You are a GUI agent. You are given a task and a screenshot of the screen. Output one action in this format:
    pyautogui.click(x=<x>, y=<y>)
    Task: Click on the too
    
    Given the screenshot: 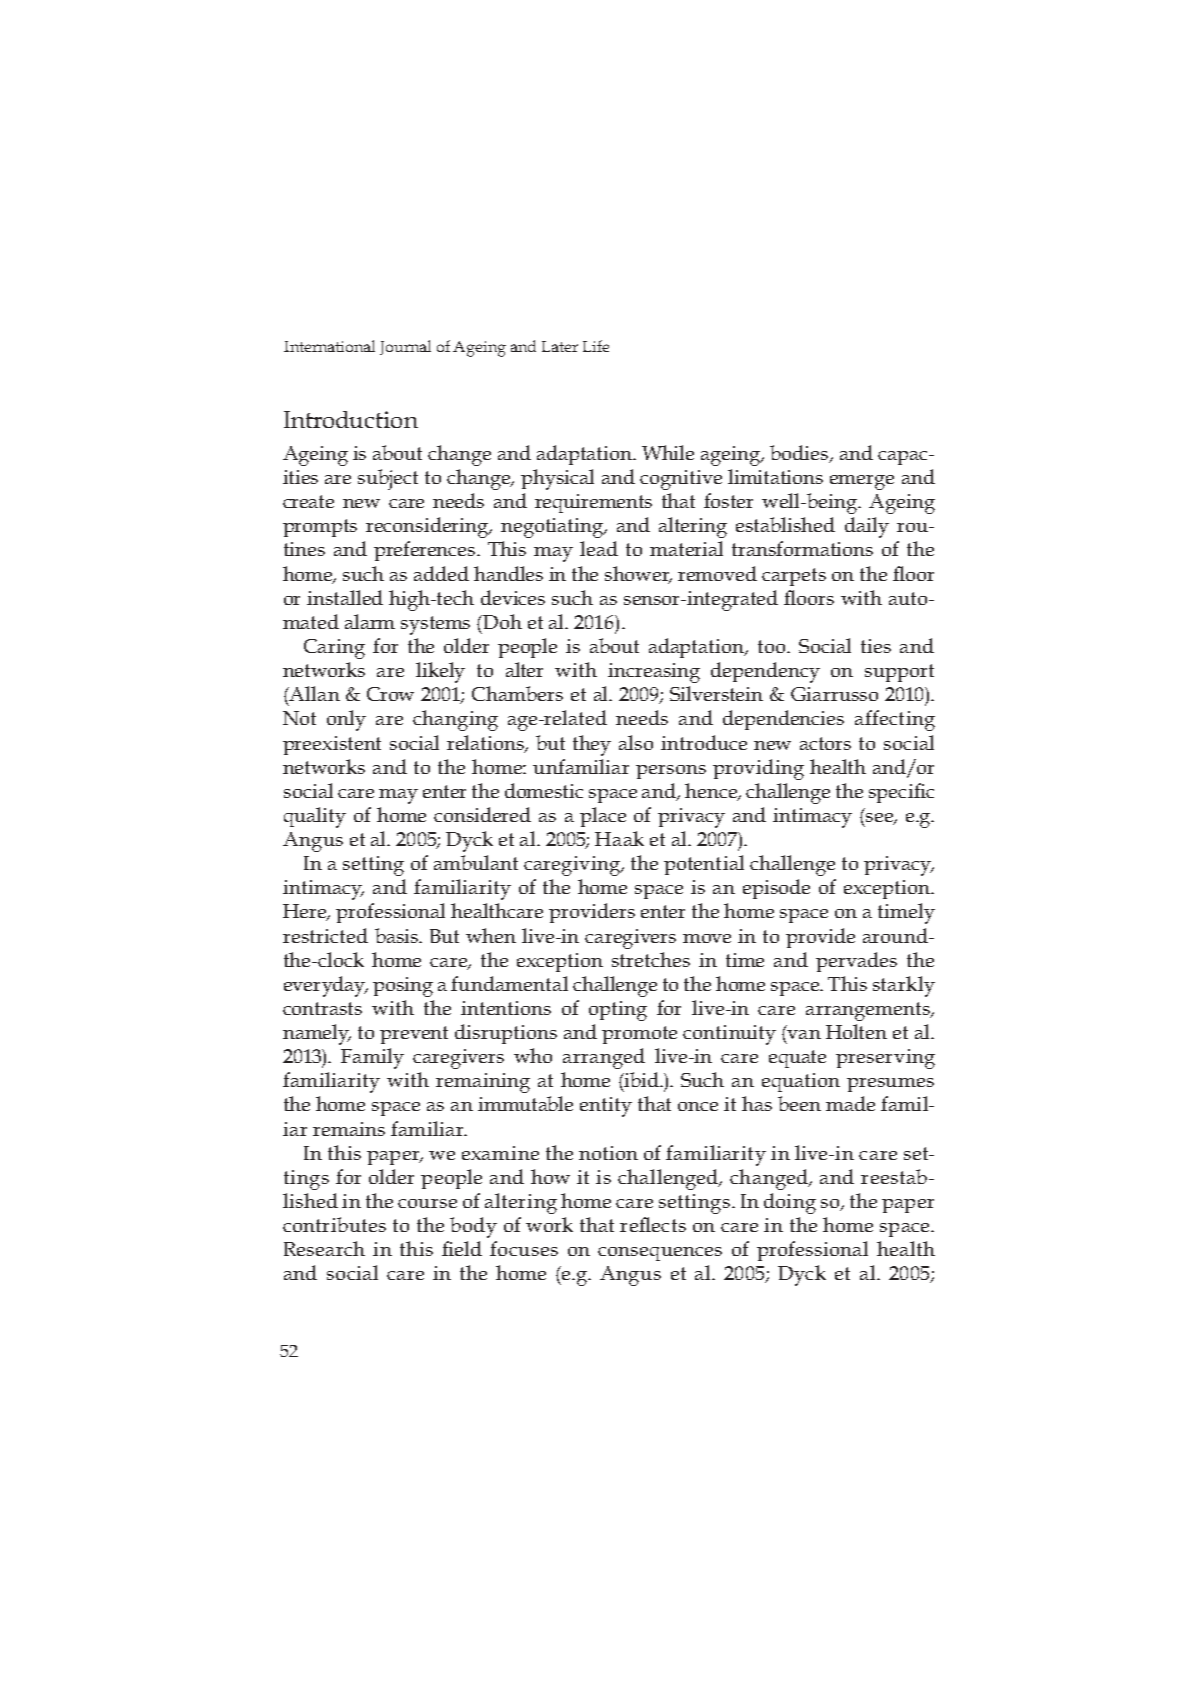 What is the action you would take?
    pyautogui.click(x=773, y=646)
